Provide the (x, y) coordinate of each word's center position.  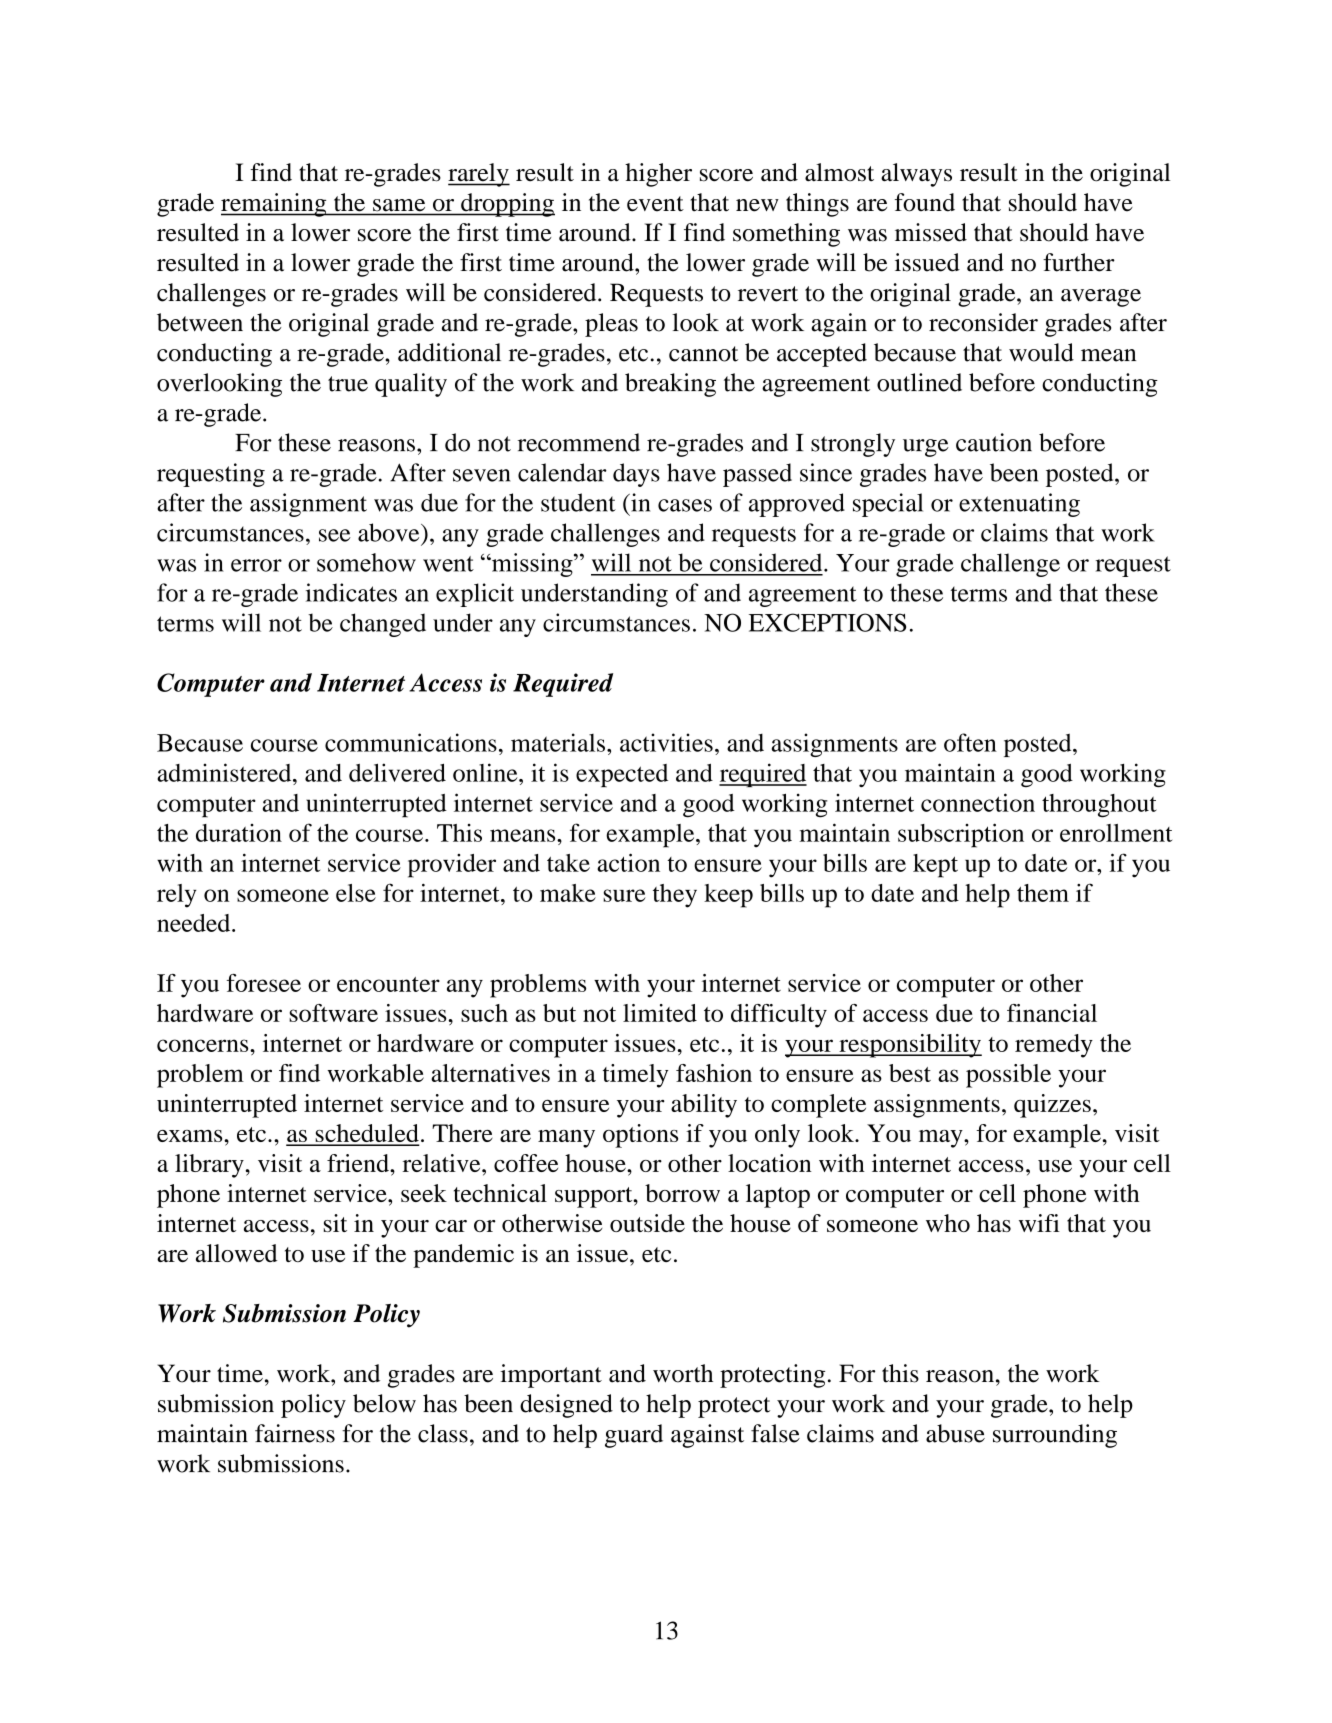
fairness (295, 1433)
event (655, 204)
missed (931, 232)
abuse (955, 1433)
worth (683, 1373)
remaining (275, 205)
